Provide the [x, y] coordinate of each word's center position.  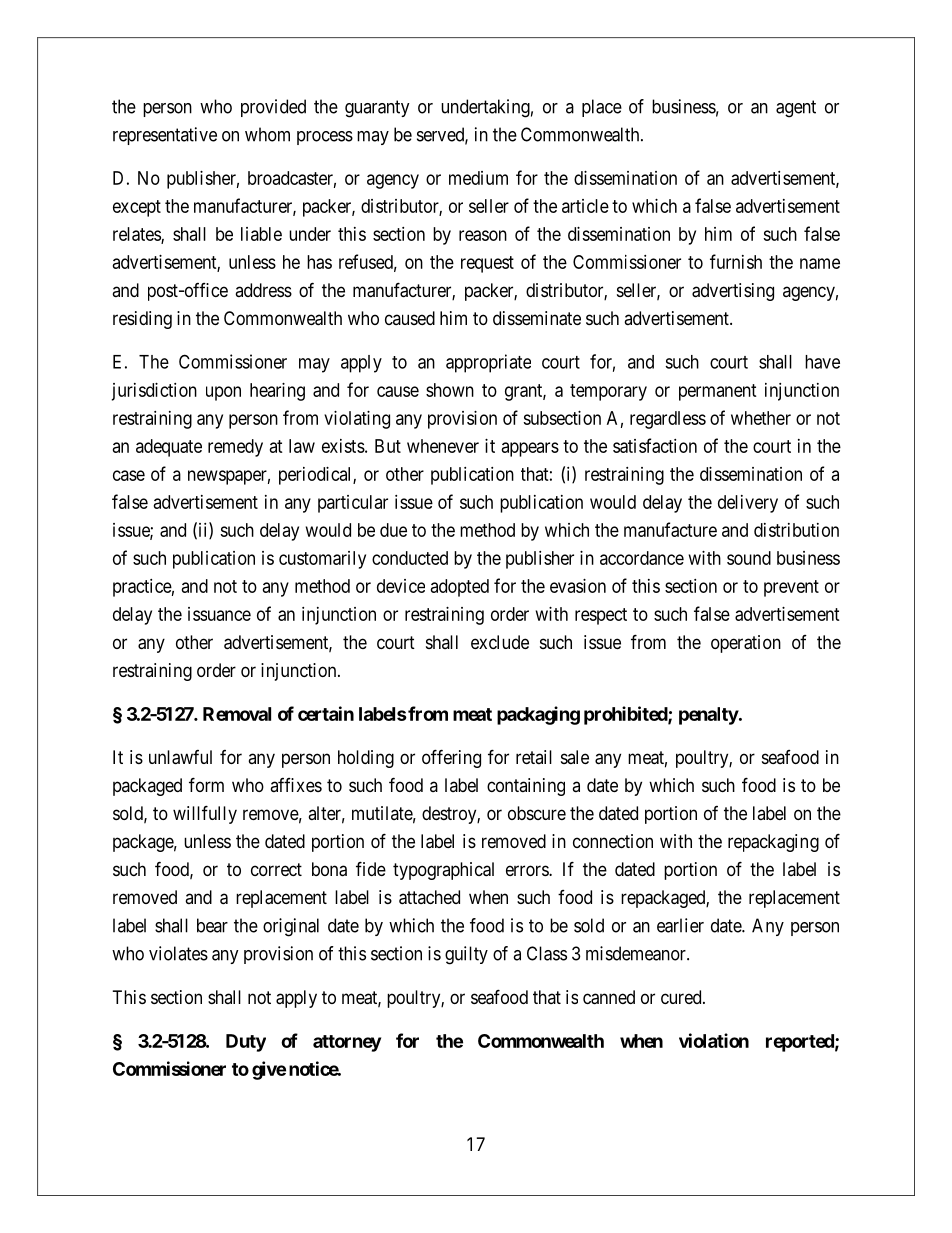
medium [478, 178]
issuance [219, 614]
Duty [246, 1043]
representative [165, 136]
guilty [466, 955]
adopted [460, 588]
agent [796, 109]
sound [749, 558]
